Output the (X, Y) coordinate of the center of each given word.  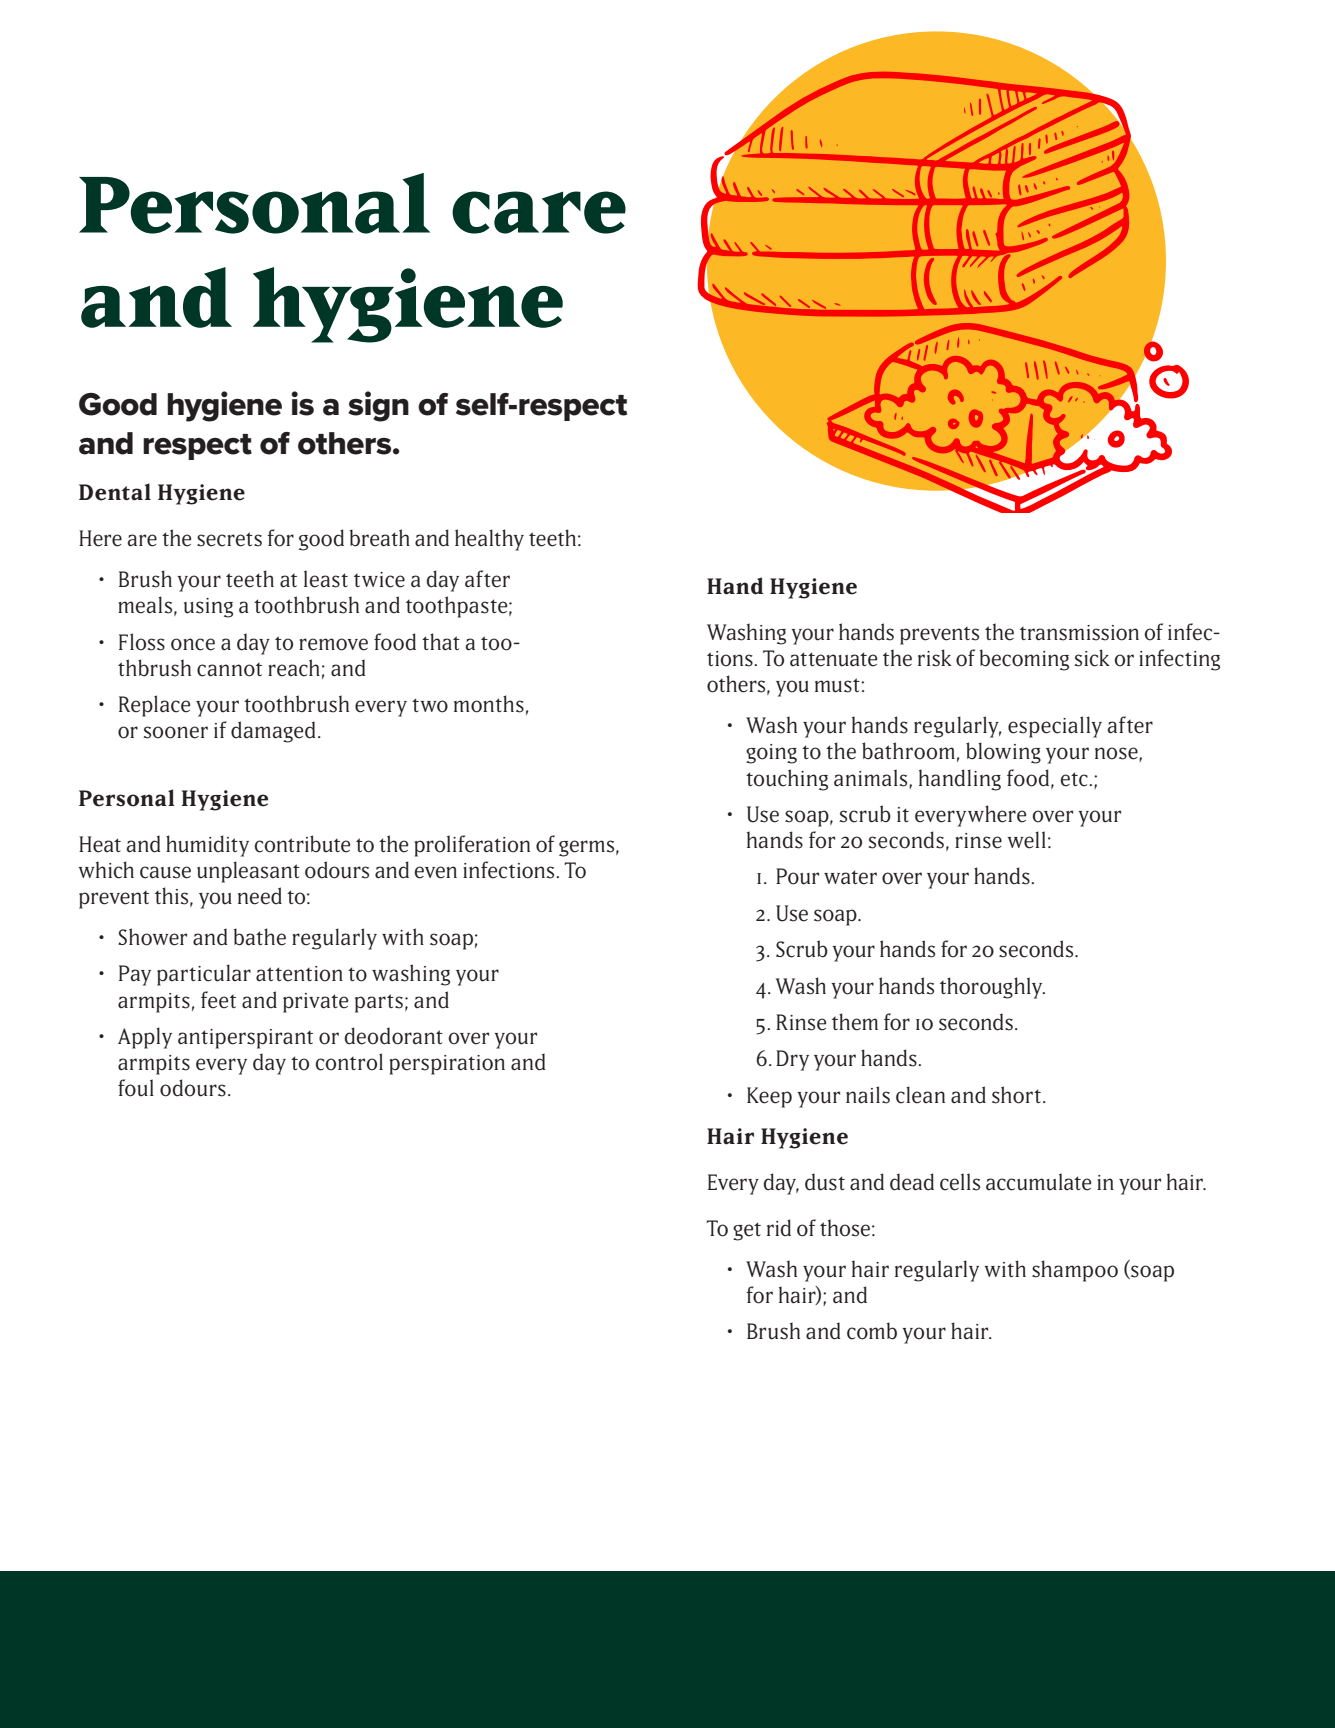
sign (378, 406)
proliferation (472, 846)
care (539, 212)
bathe (260, 937)
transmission (1079, 633)
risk (935, 658)
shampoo (1075, 1271)
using (208, 608)
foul (136, 1088)
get (747, 1231)
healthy (489, 540)
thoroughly (992, 988)
